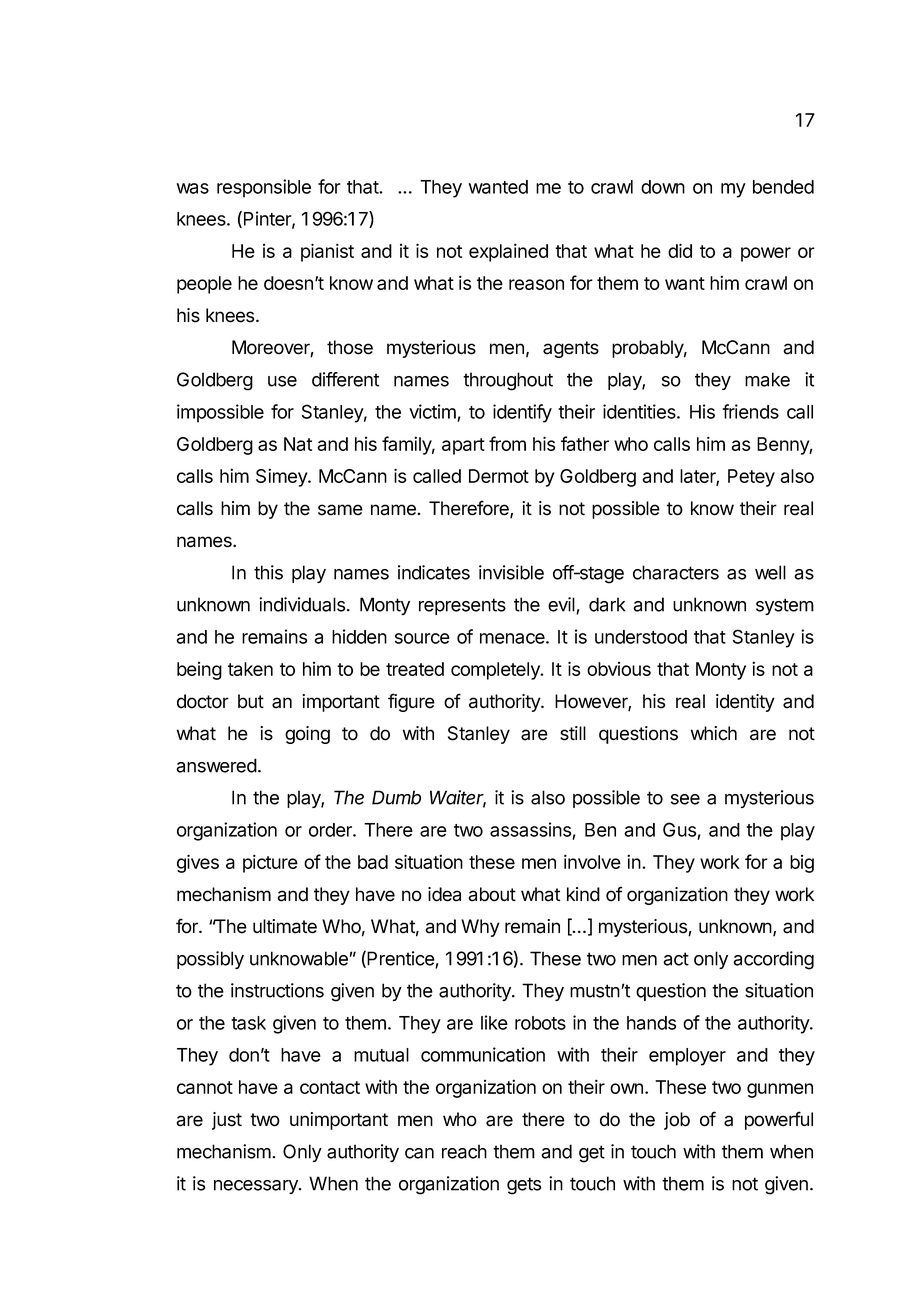 Image resolution: width=924 pixels, height=1308 pixels. What do you see at coordinates (464, 1151) in the screenshot?
I see `reach` at bounding box center [464, 1151].
